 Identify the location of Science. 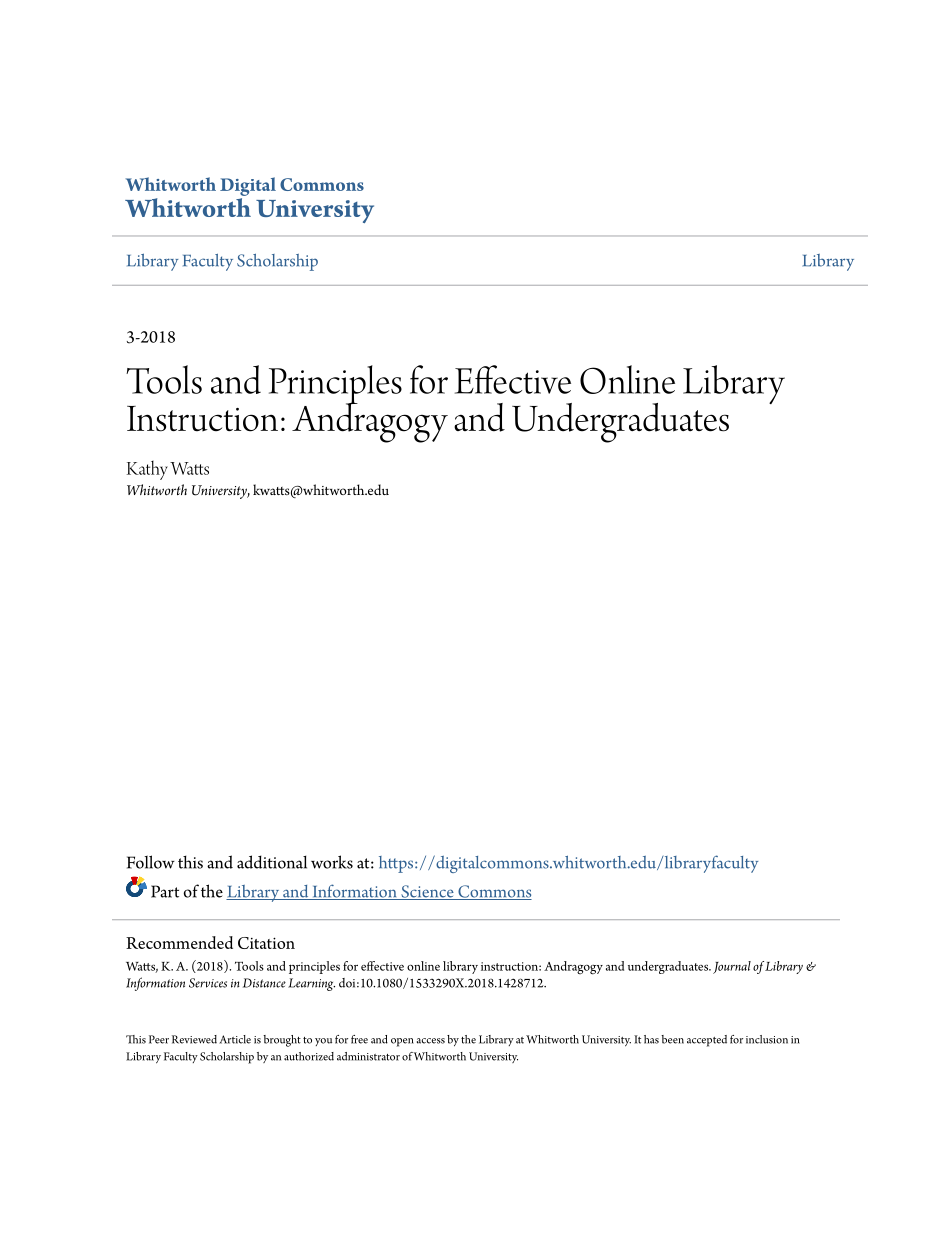
(427, 892).
